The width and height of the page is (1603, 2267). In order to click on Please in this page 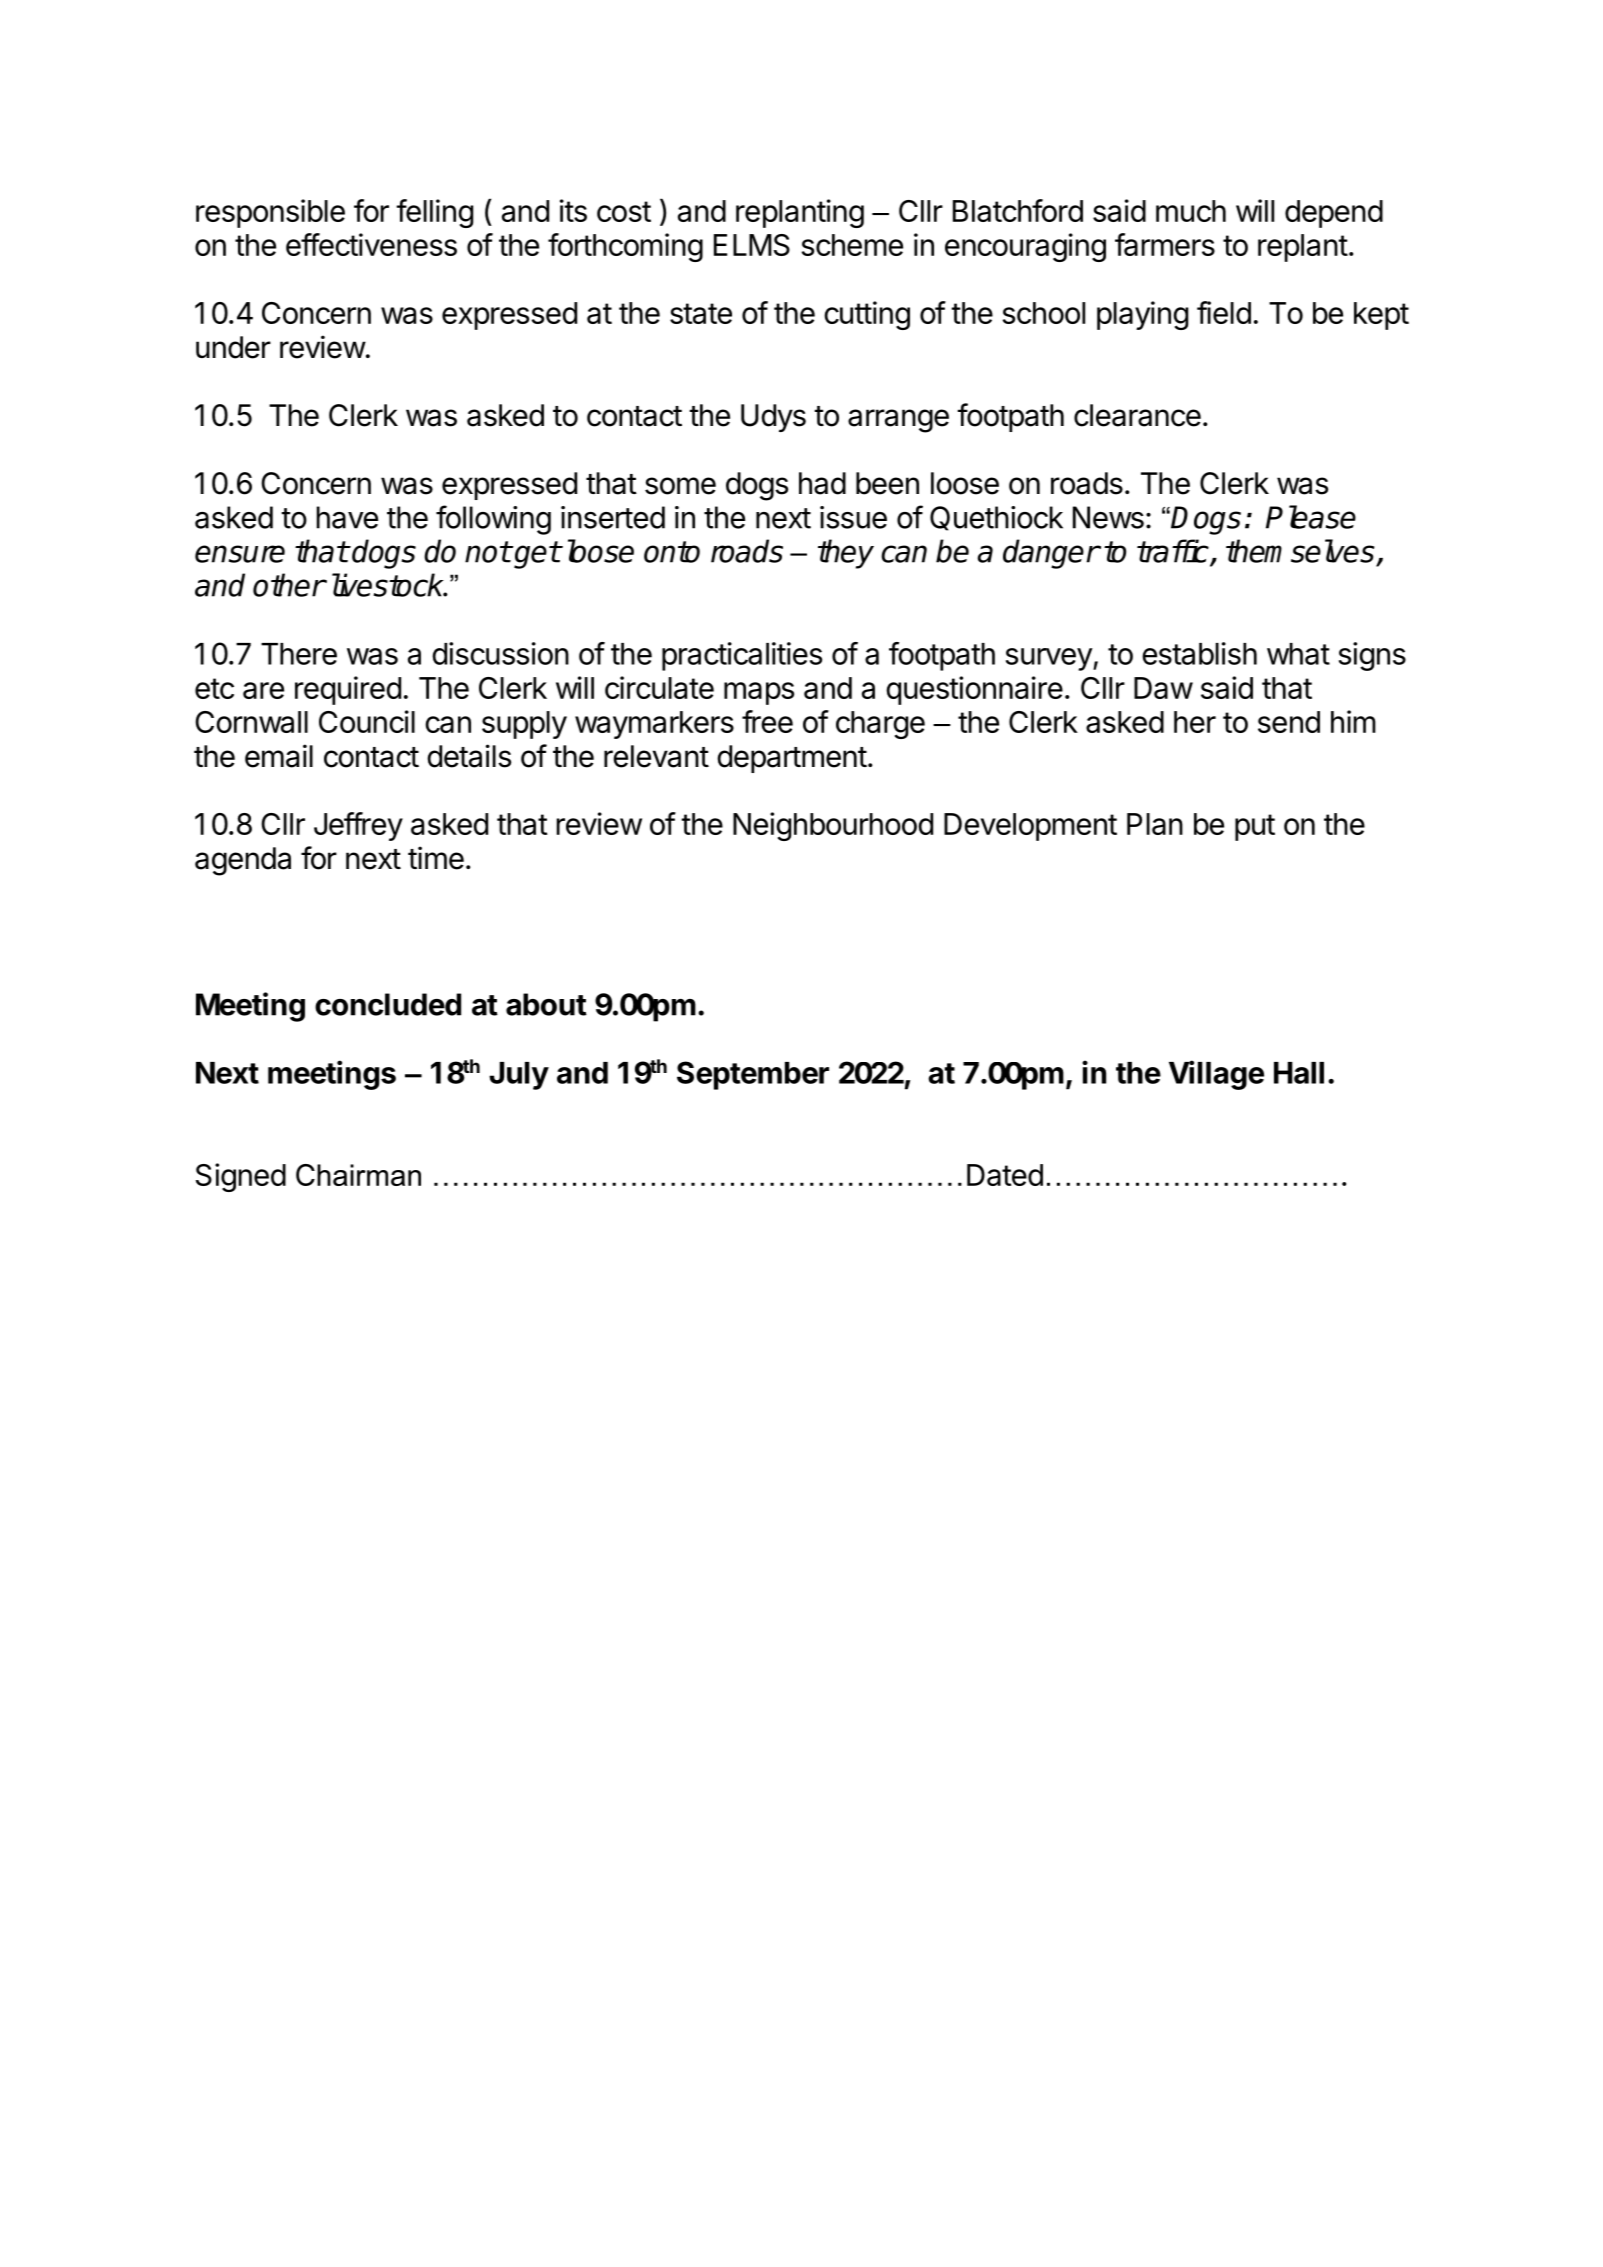, I will do `click(1311, 517)`.
